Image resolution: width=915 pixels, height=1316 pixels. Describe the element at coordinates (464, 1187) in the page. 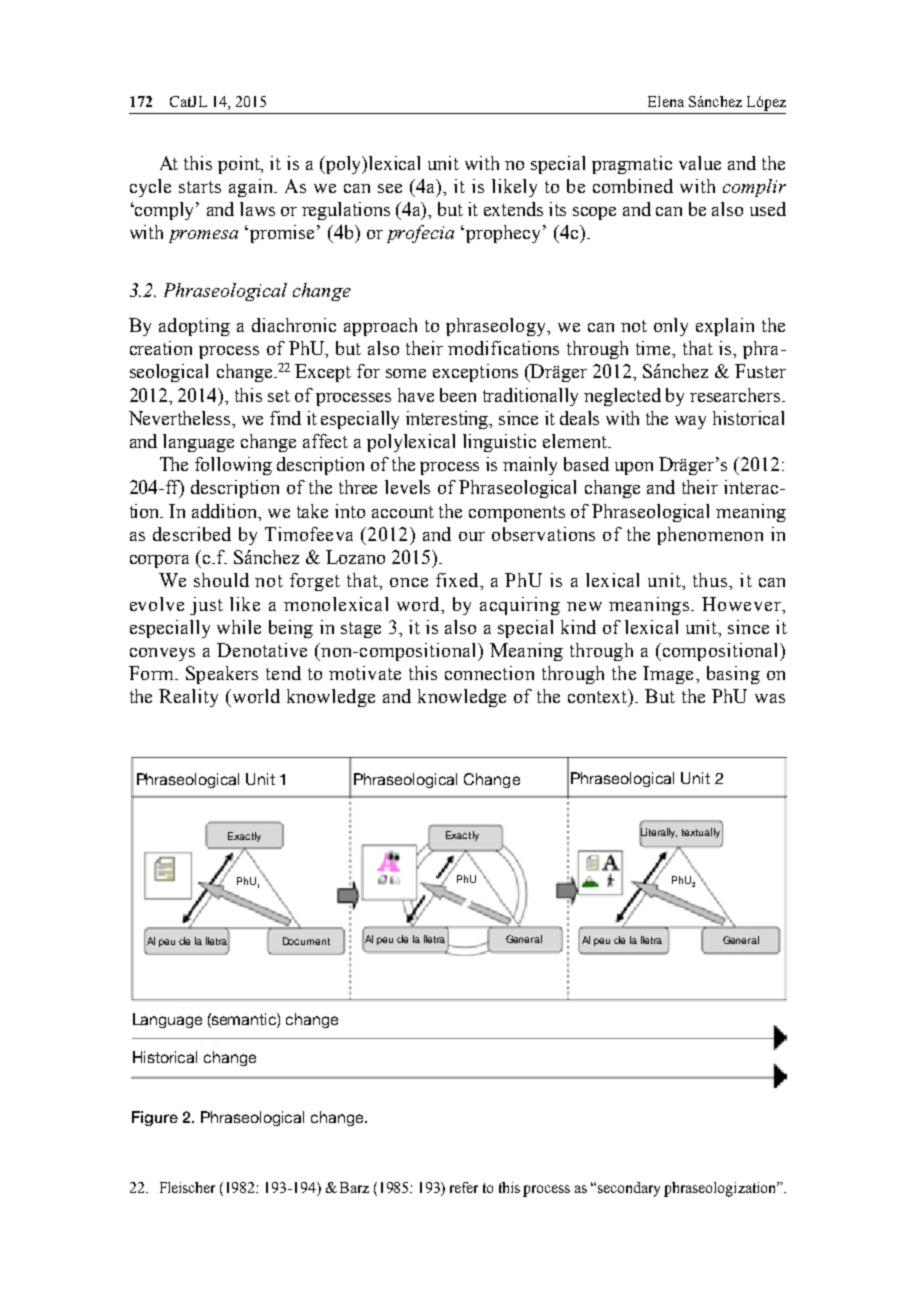

I see `refer` at that location.
